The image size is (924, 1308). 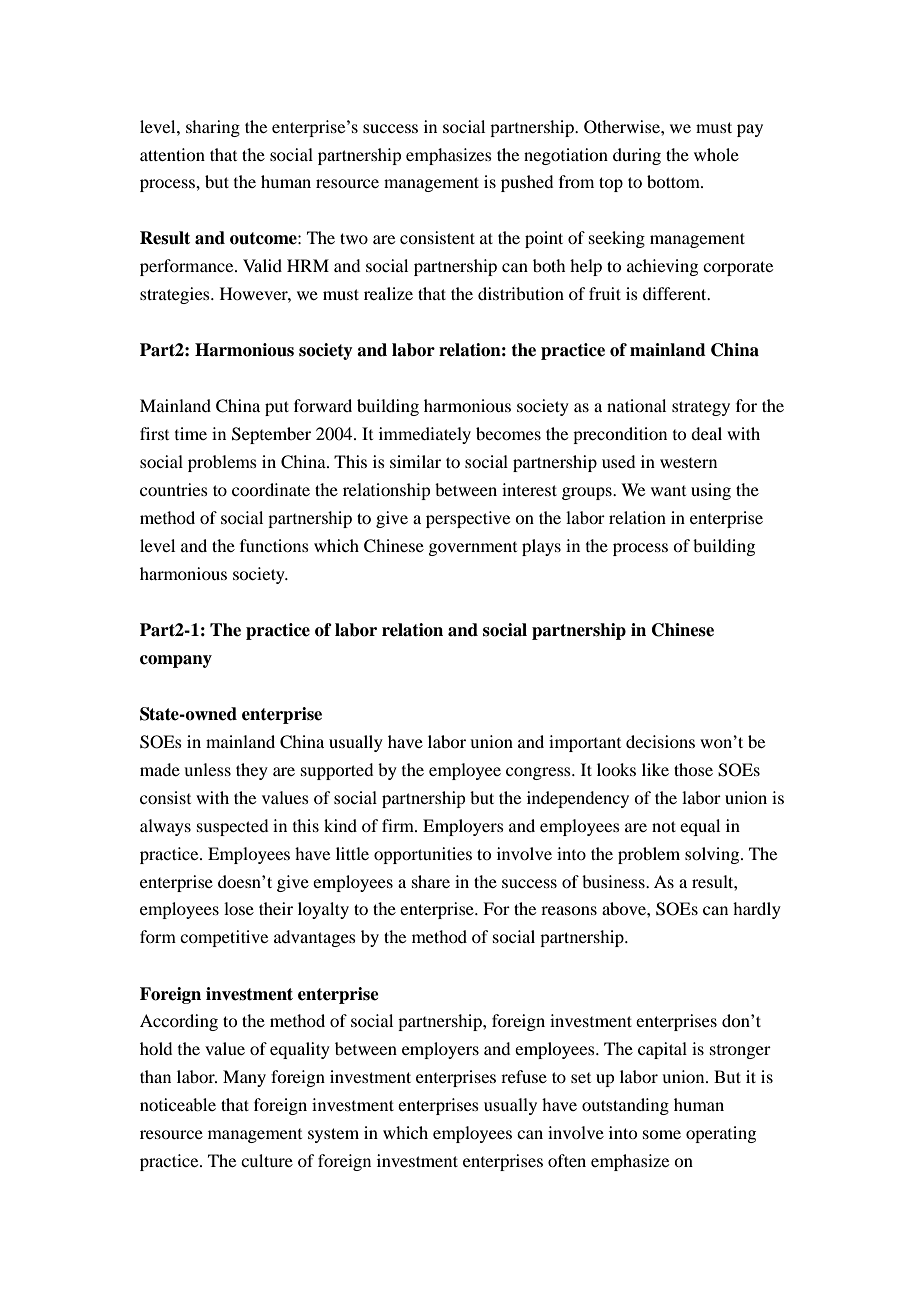 What do you see at coordinates (674, 181) in the image?
I see `bottom` at bounding box center [674, 181].
